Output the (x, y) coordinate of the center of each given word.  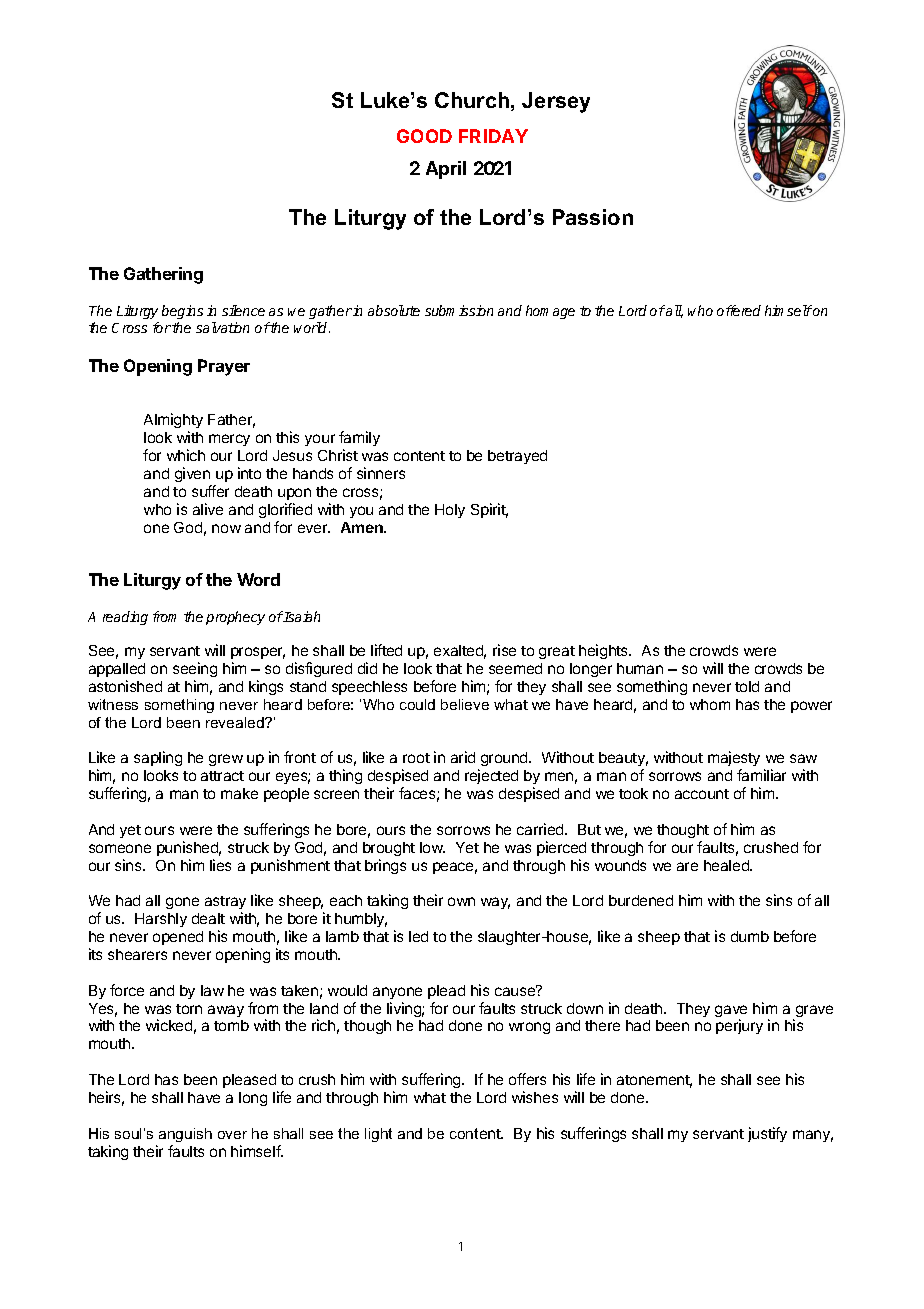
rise (504, 650)
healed (727, 865)
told (747, 686)
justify (767, 1134)
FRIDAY (493, 136)
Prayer (224, 367)
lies (220, 865)
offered (739, 310)
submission (459, 310)
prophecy (235, 618)
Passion (593, 217)
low (432, 847)
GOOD (424, 136)
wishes (535, 1097)
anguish (185, 1135)
